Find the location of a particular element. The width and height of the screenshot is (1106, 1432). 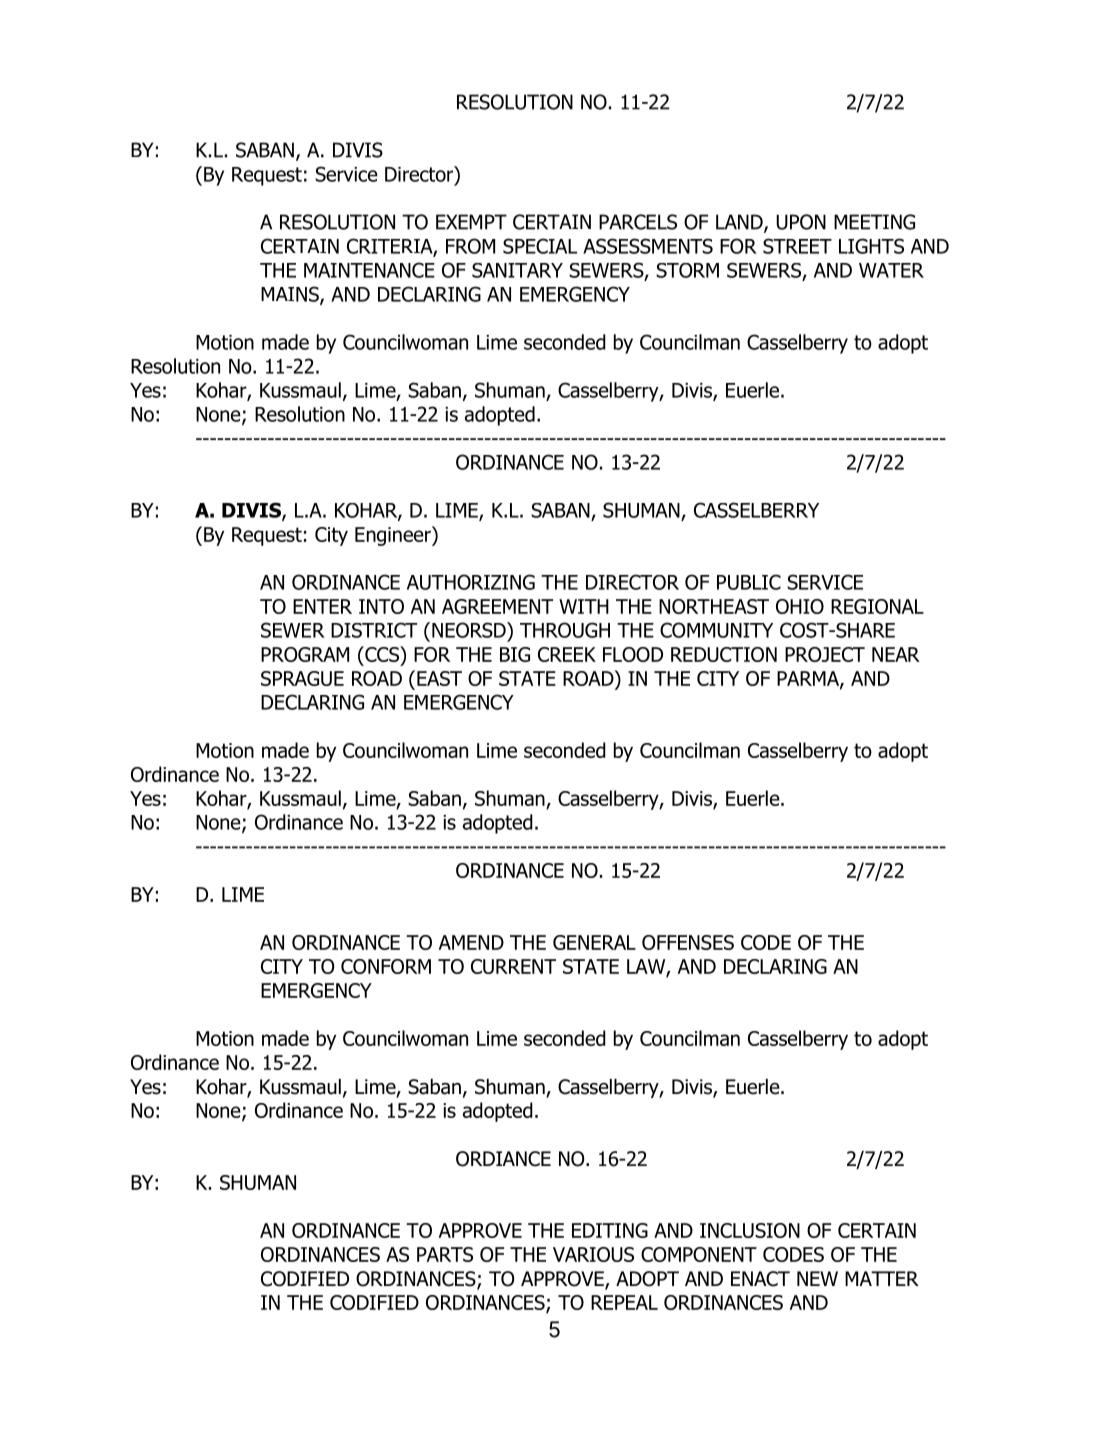

WITH is located at coordinates (584, 606).
